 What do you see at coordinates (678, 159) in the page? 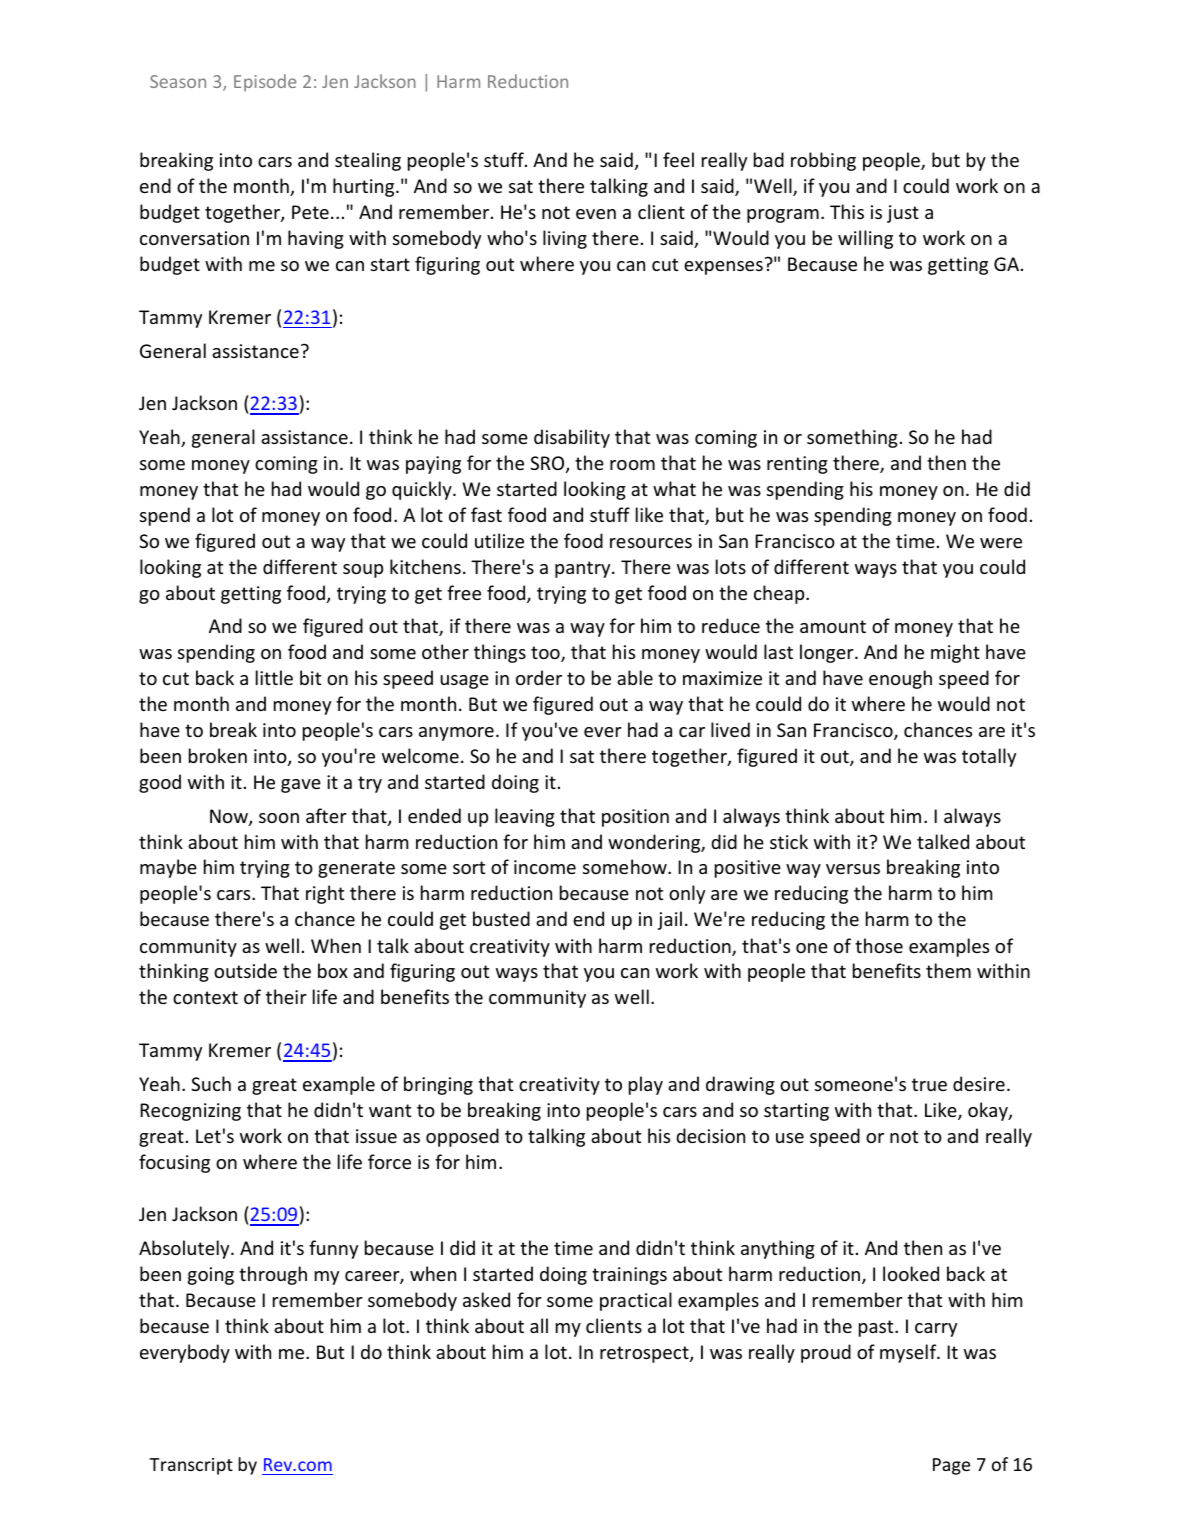
I see `feel` at bounding box center [678, 159].
